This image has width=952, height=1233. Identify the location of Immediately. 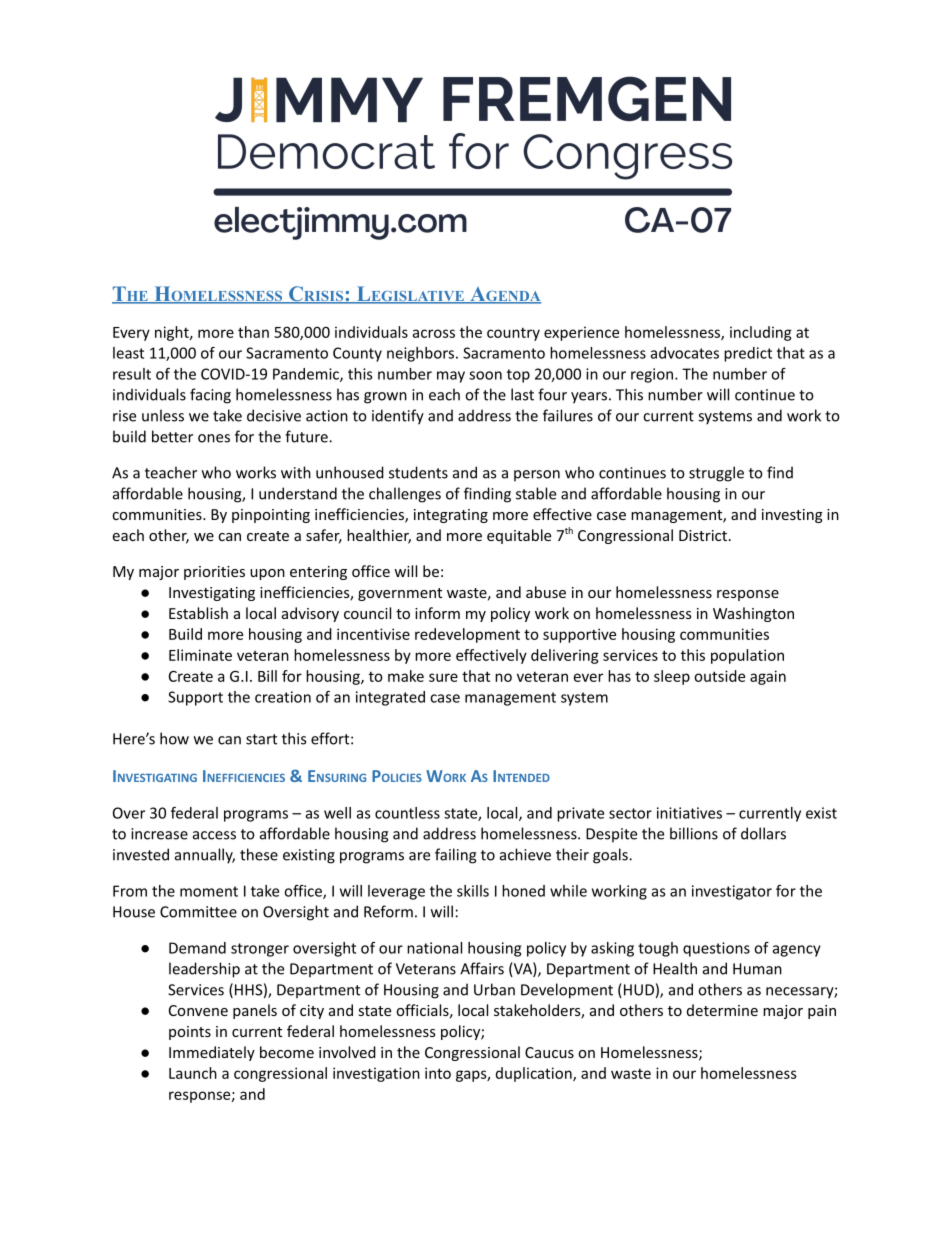
(212, 1053).
